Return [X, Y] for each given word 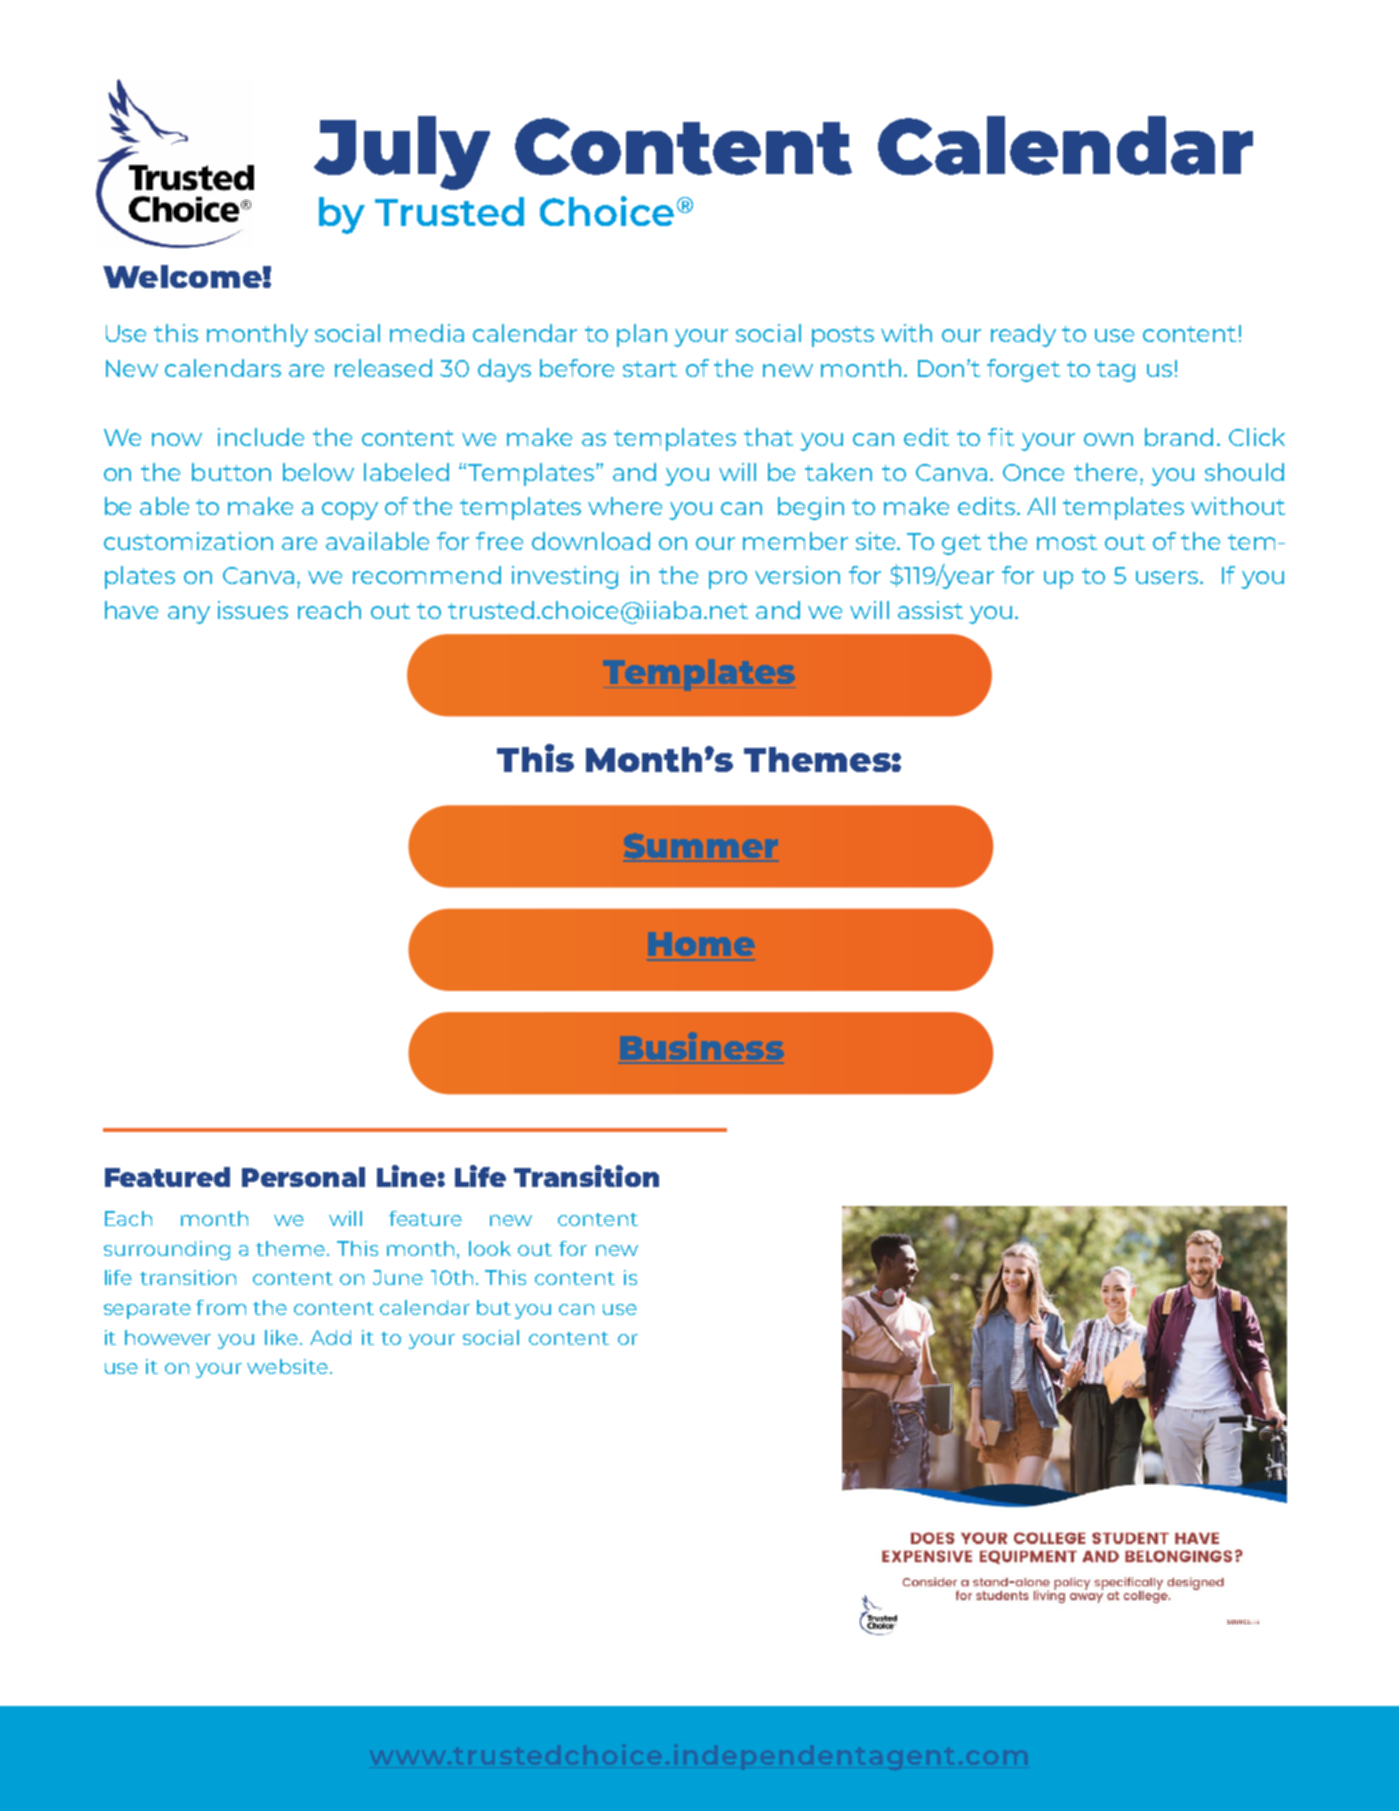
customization [188, 541]
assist [930, 610]
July [402, 153]
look [490, 1248]
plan [642, 335]
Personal [303, 1177]
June [398, 1277]
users [1168, 577]
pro [728, 580]
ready [1023, 335]
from [221, 1307]
